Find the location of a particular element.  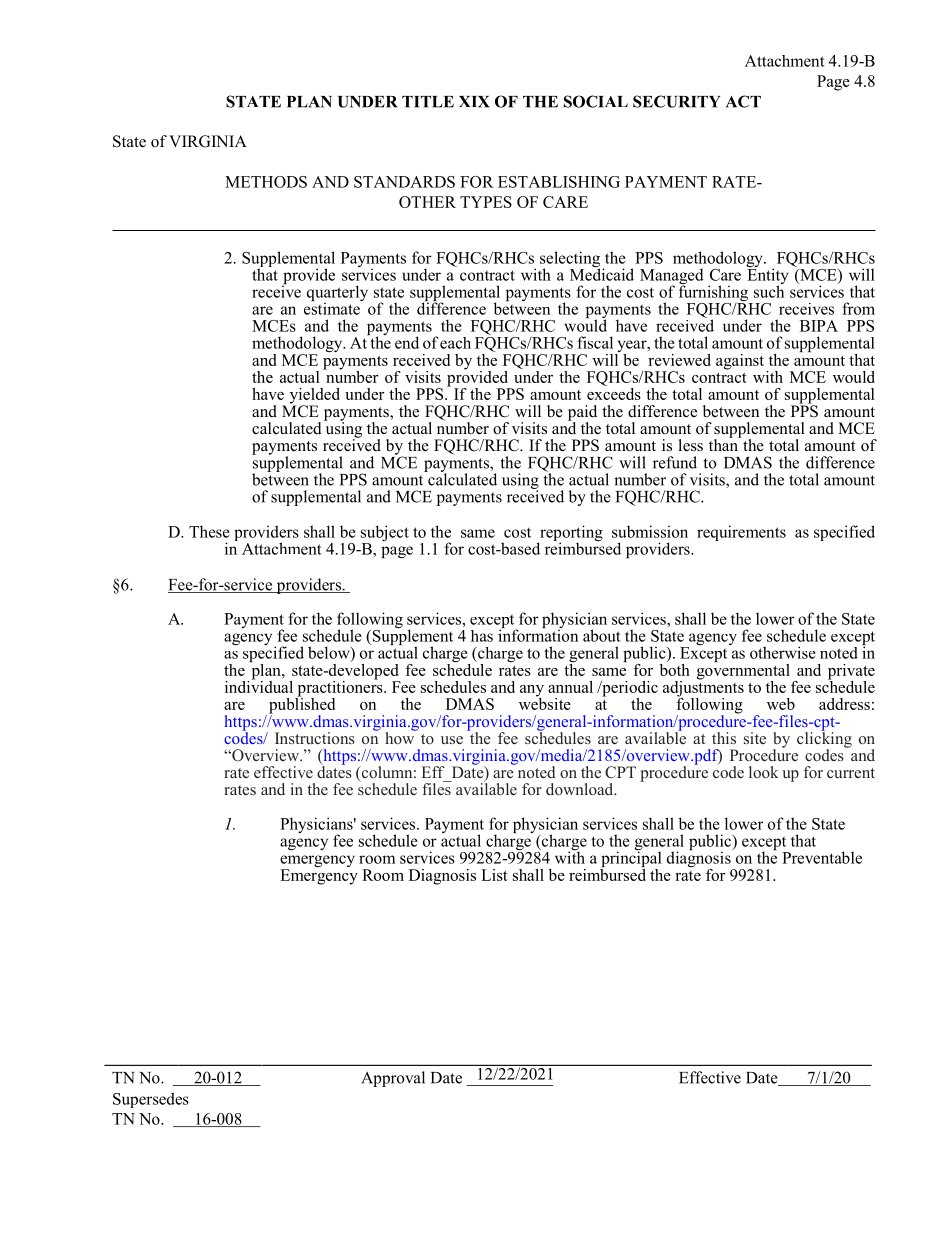

has is located at coordinates (482, 636).
